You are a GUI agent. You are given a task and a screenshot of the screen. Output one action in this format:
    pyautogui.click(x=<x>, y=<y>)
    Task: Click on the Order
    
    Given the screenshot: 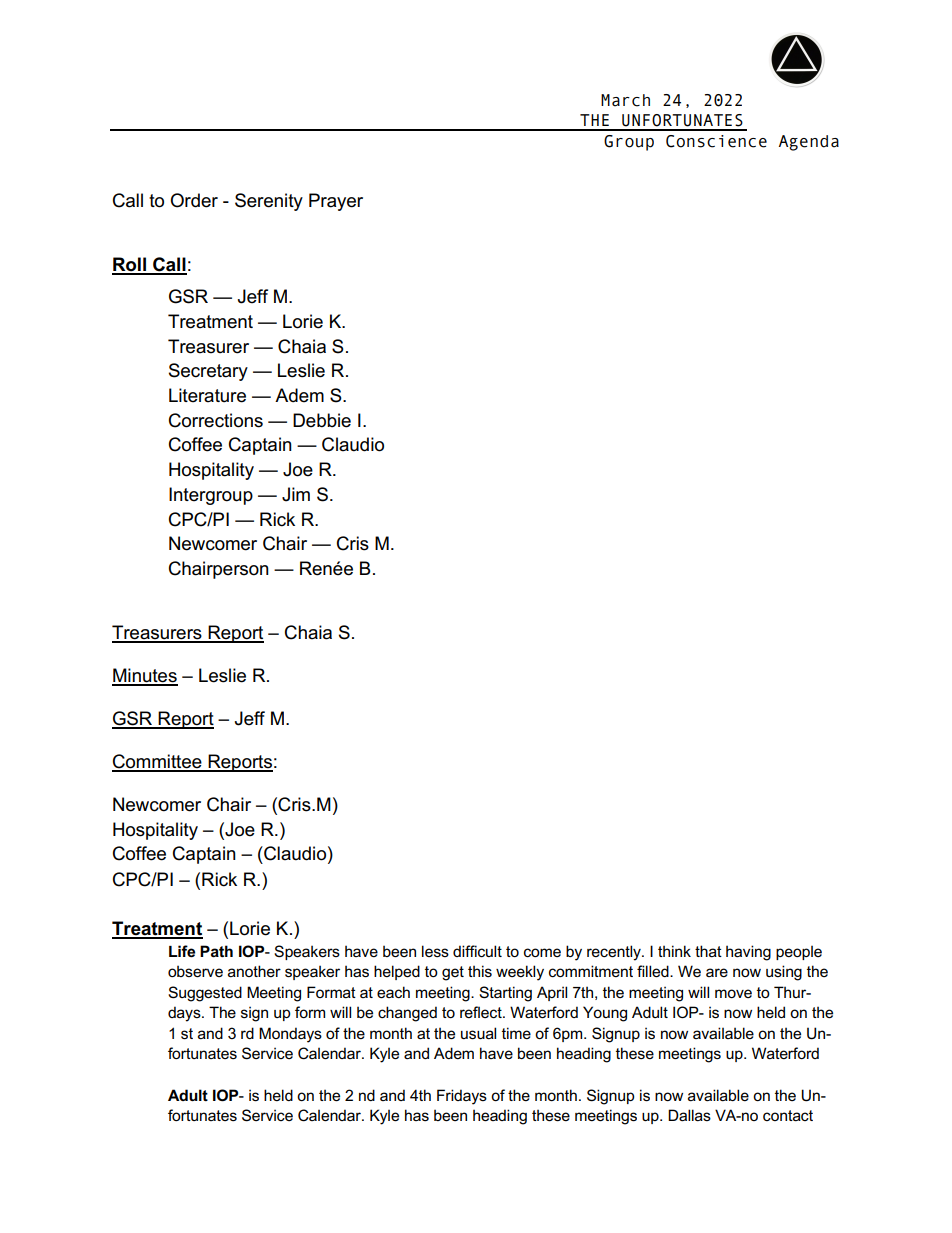 What is the action you would take?
    pyautogui.click(x=194, y=200)
